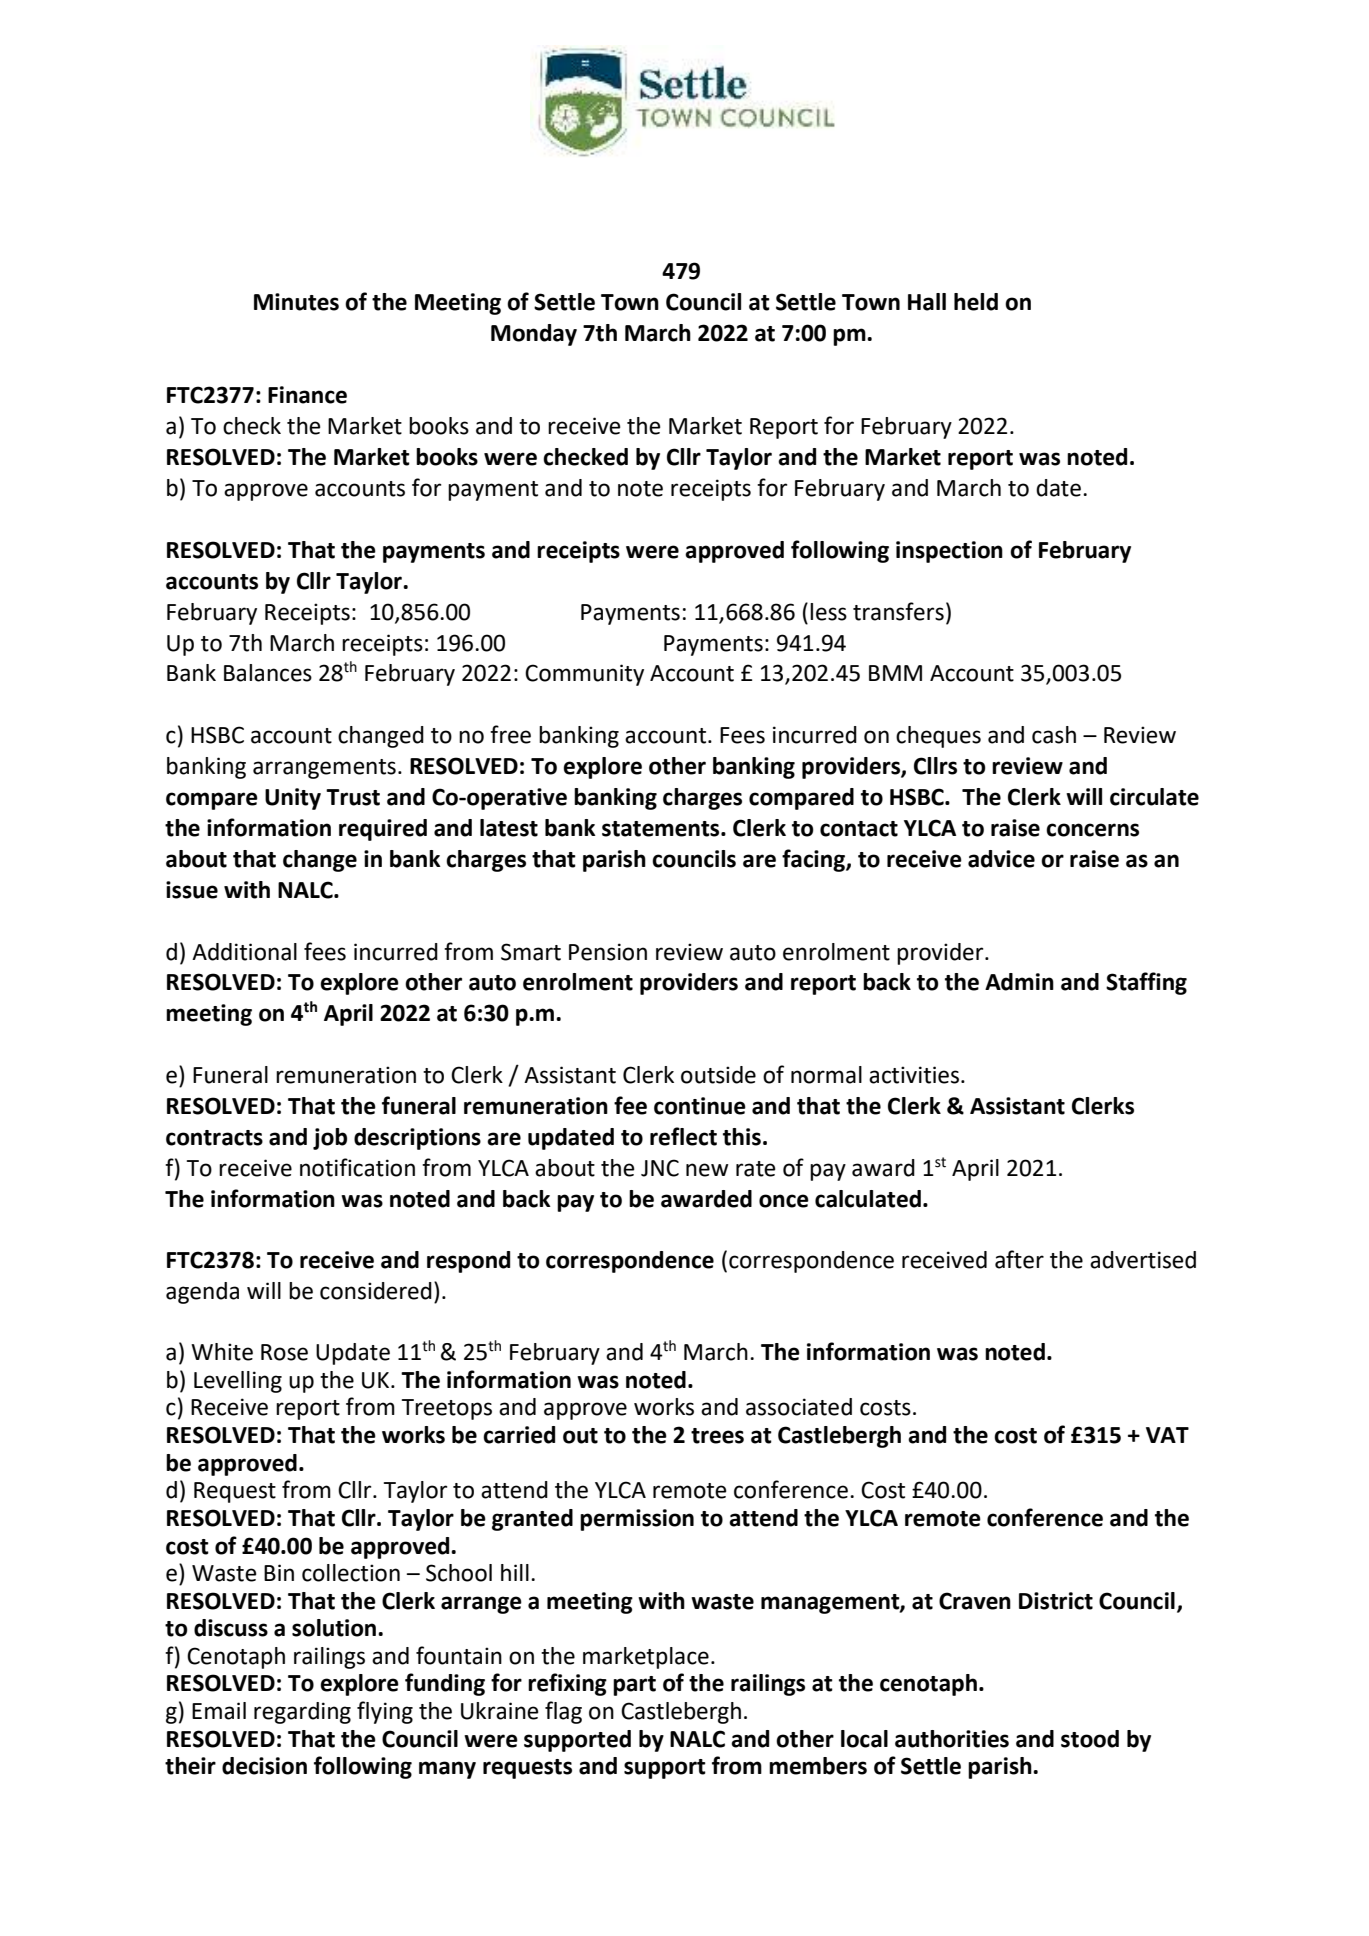 The width and height of the screenshot is (1369, 1936). What do you see at coordinates (634, 1686) in the screenshot?
I see `part` at bounding box center [634, 1686].
